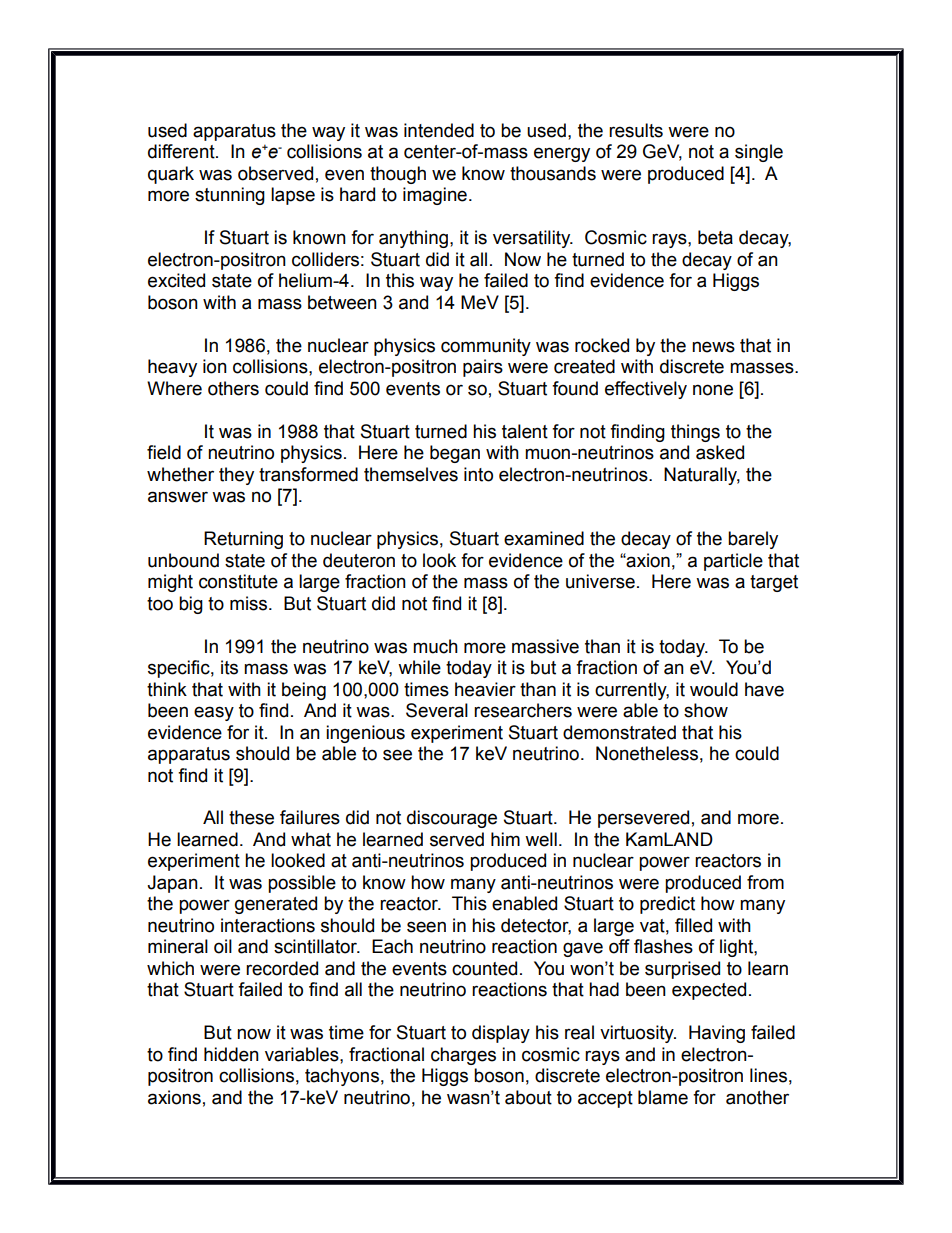 The width and height of the document is (952, 1233). I want to click on single, so click(759, 153).
